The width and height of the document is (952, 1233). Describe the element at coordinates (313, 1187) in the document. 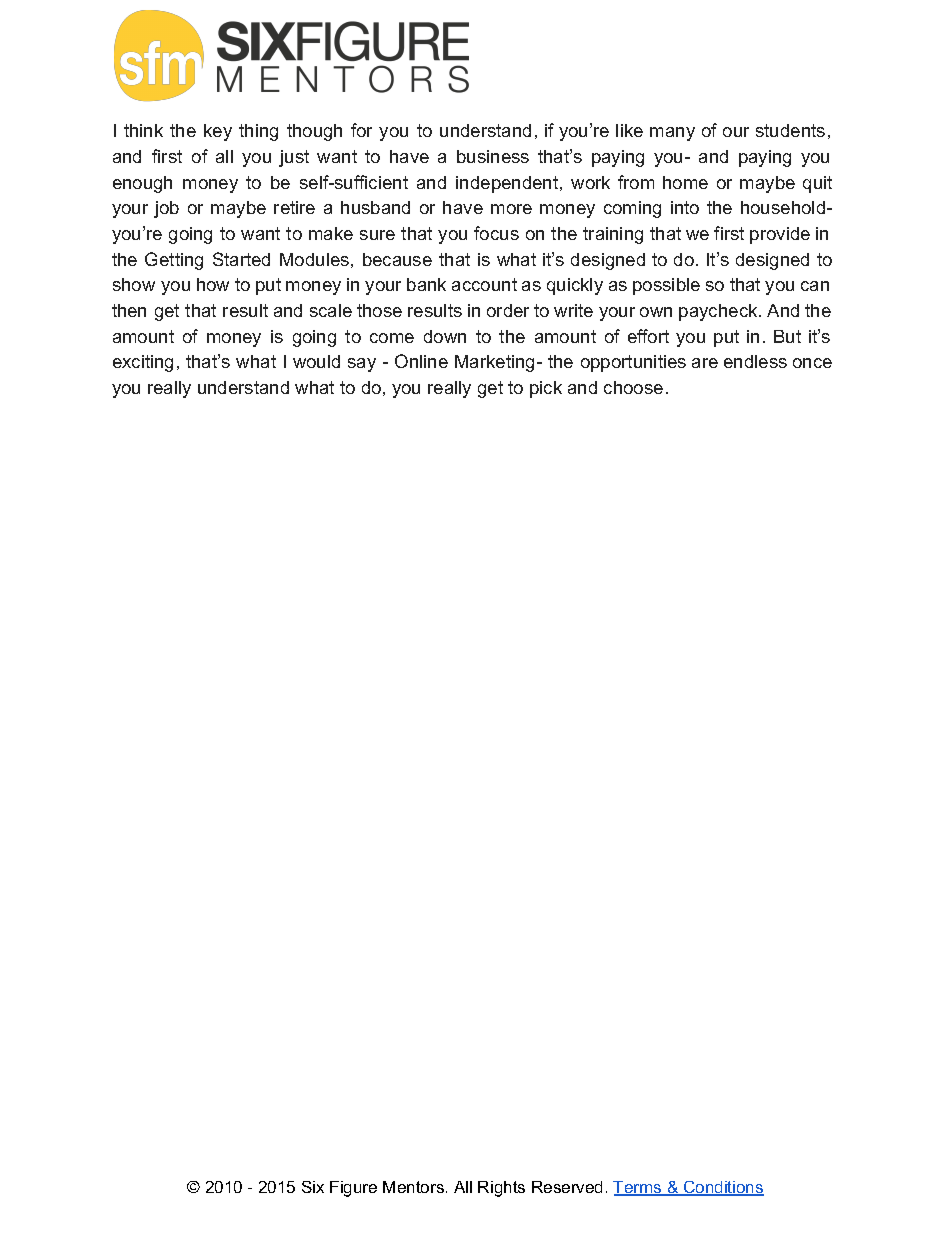

I see `Six` at that location.
